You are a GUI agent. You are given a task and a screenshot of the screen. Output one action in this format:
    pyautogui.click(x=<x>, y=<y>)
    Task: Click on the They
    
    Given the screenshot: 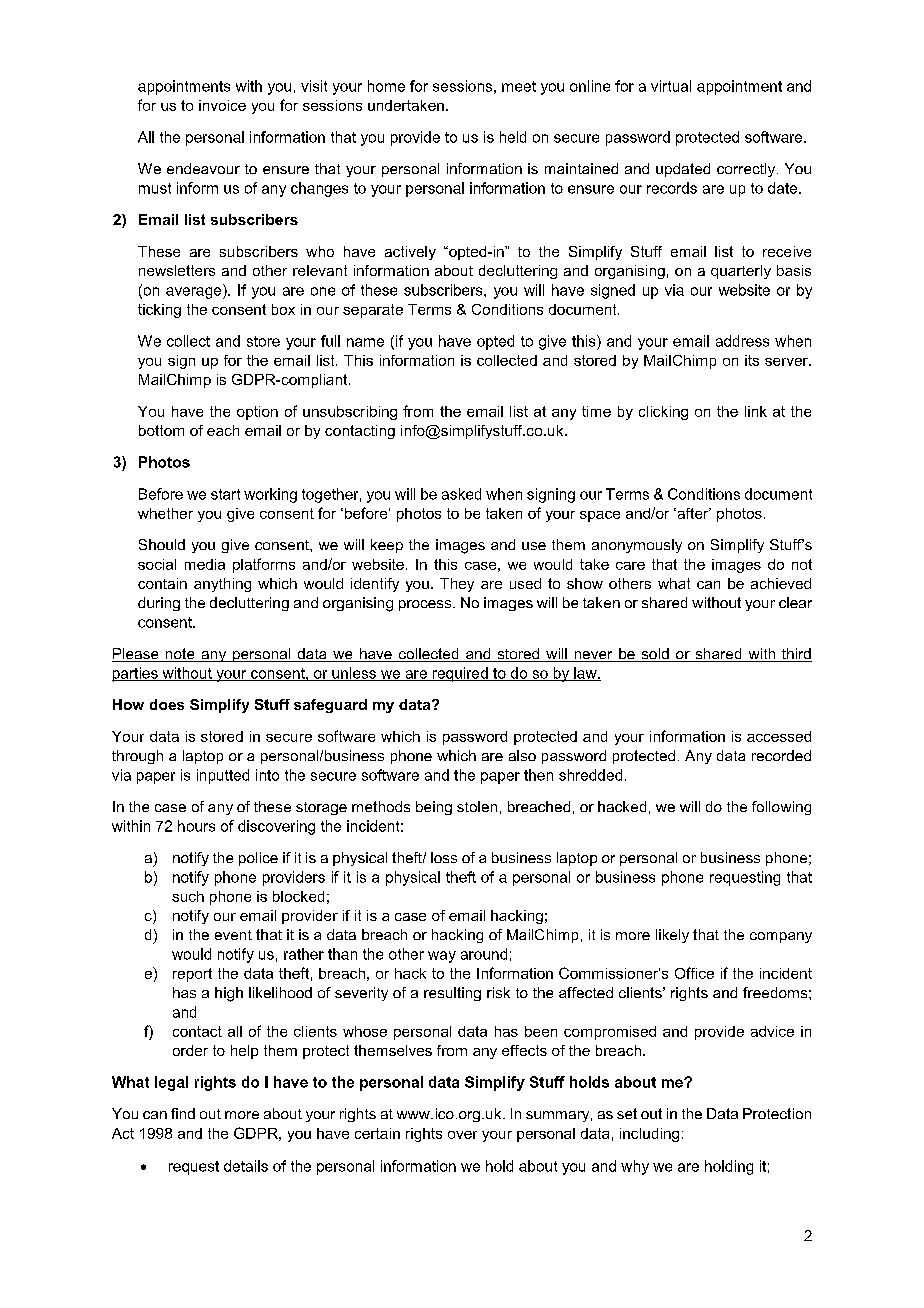 What is the action you would take?
    pyautogui.click(x=457, y=585)
